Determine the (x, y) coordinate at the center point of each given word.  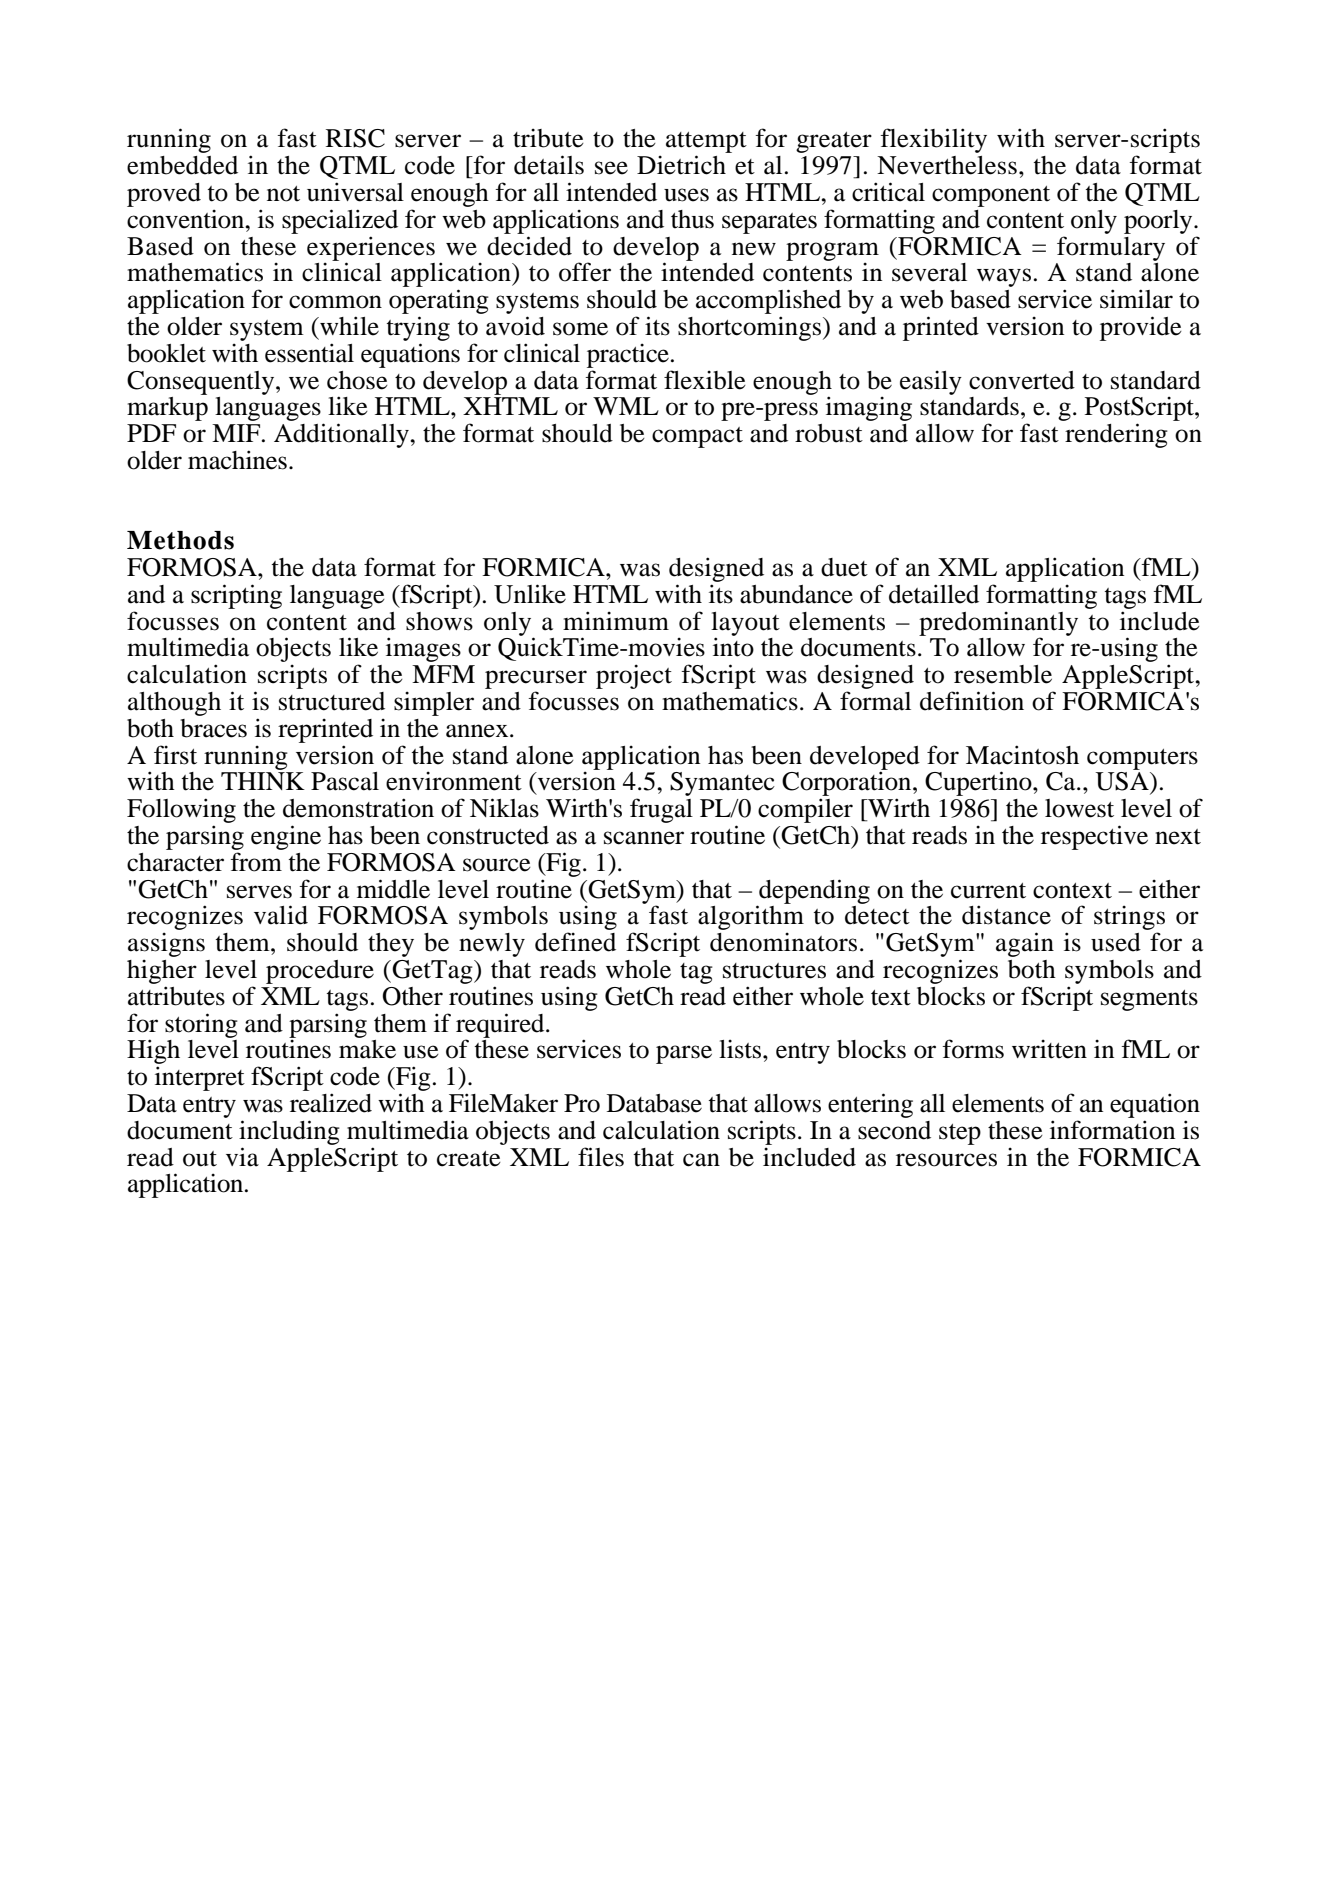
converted (1022, 380)
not (283, 194)
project (634, 676)
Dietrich (681, 165)
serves (259, 892)
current (988, 891)
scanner (644, 838)
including (289, 1132)
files (601, 1157)
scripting (236, 596)
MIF (236, 433)
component (991, 196)
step (960, 1134)
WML (626, 406)
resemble (1003, 674)
